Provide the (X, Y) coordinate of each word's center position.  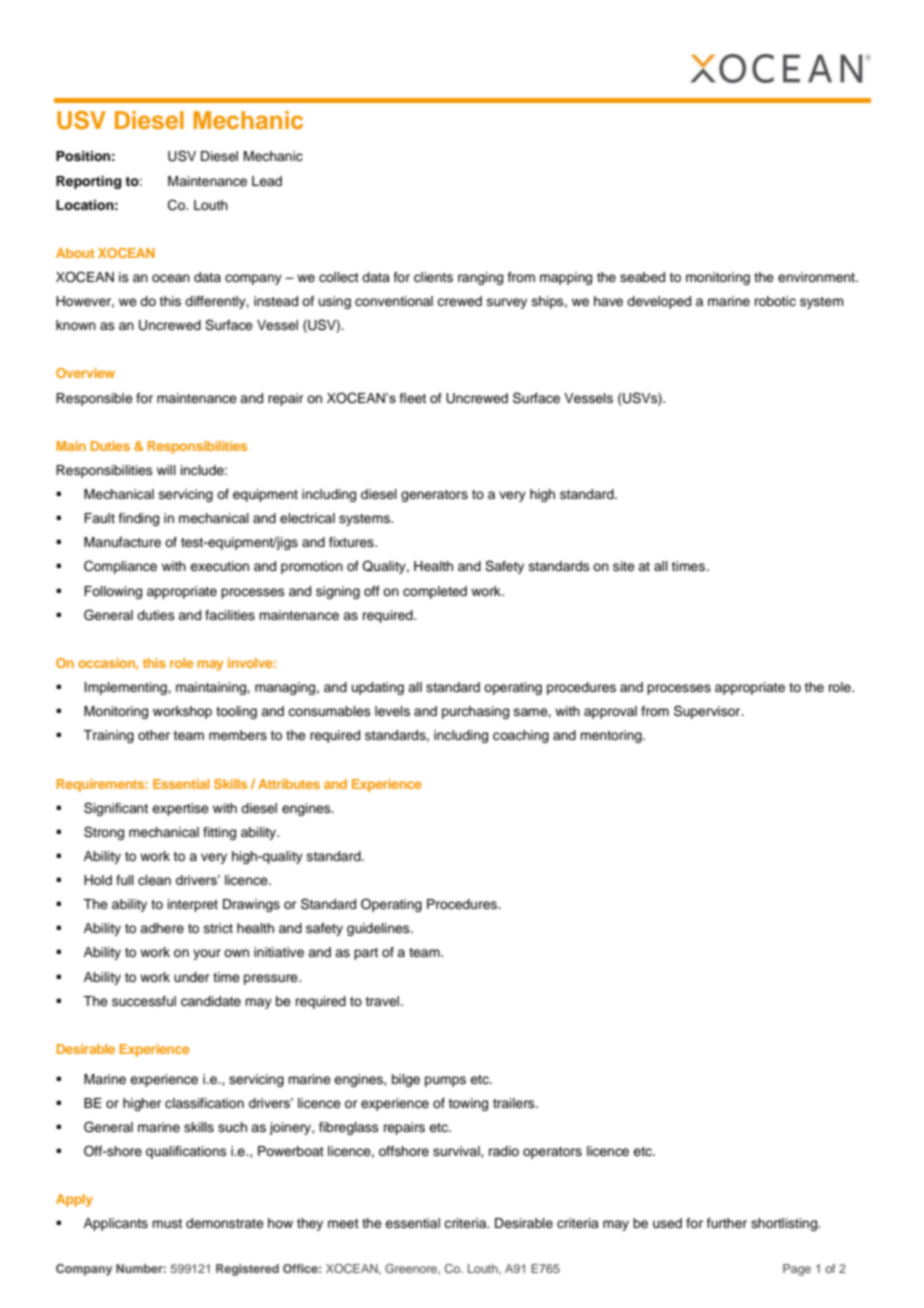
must (167, 1223)
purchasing (475, 712)
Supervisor (708, 712)
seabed (642, 277)
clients (433, 277)
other (154, 735)
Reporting (88, 182)
